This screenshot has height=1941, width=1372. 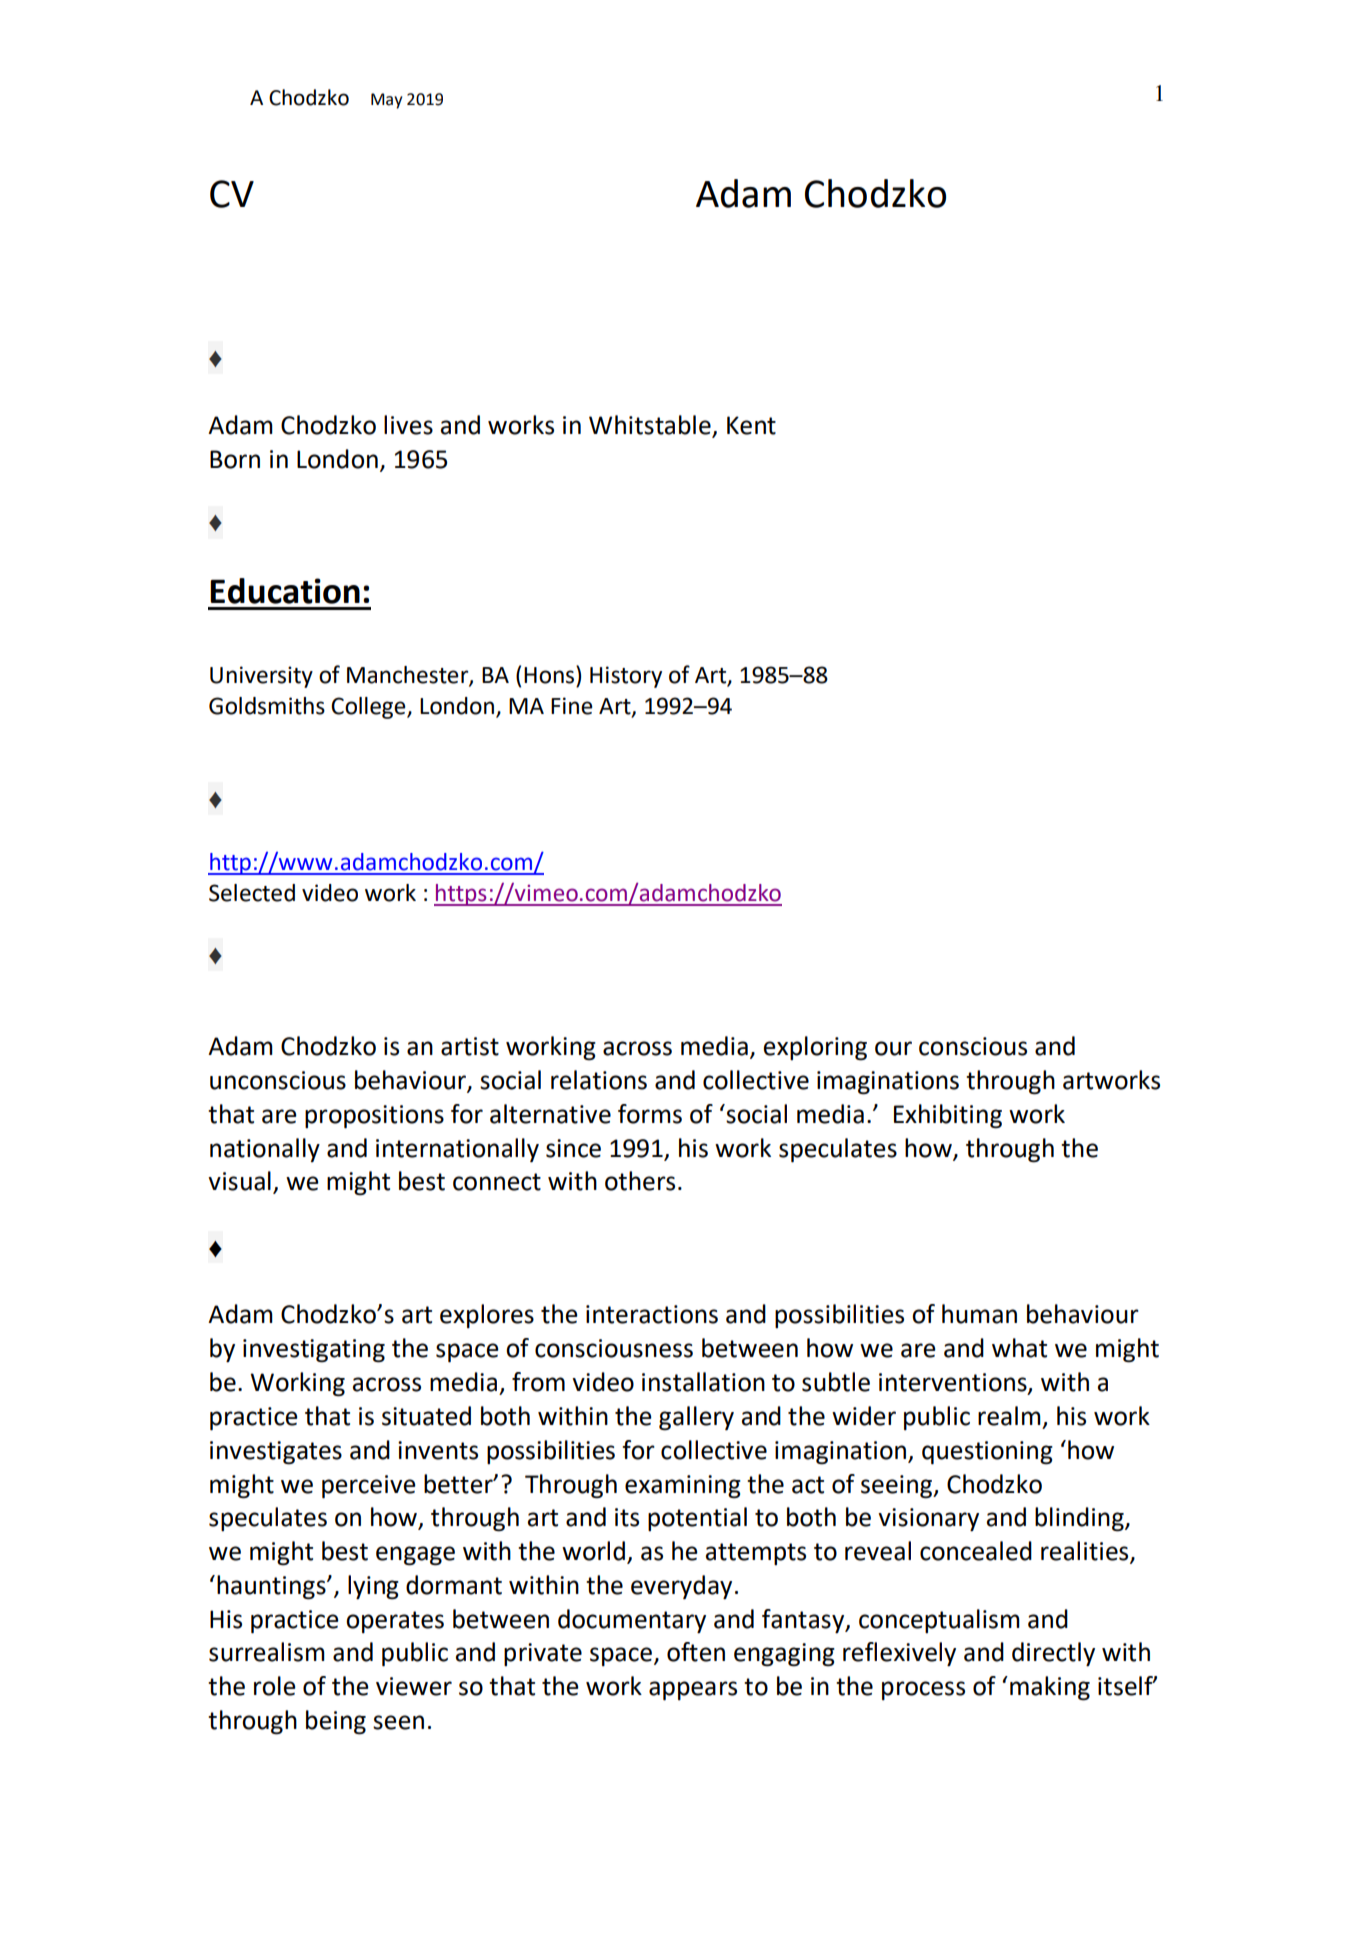 I want to click on History, so click(x=626, y=677).
